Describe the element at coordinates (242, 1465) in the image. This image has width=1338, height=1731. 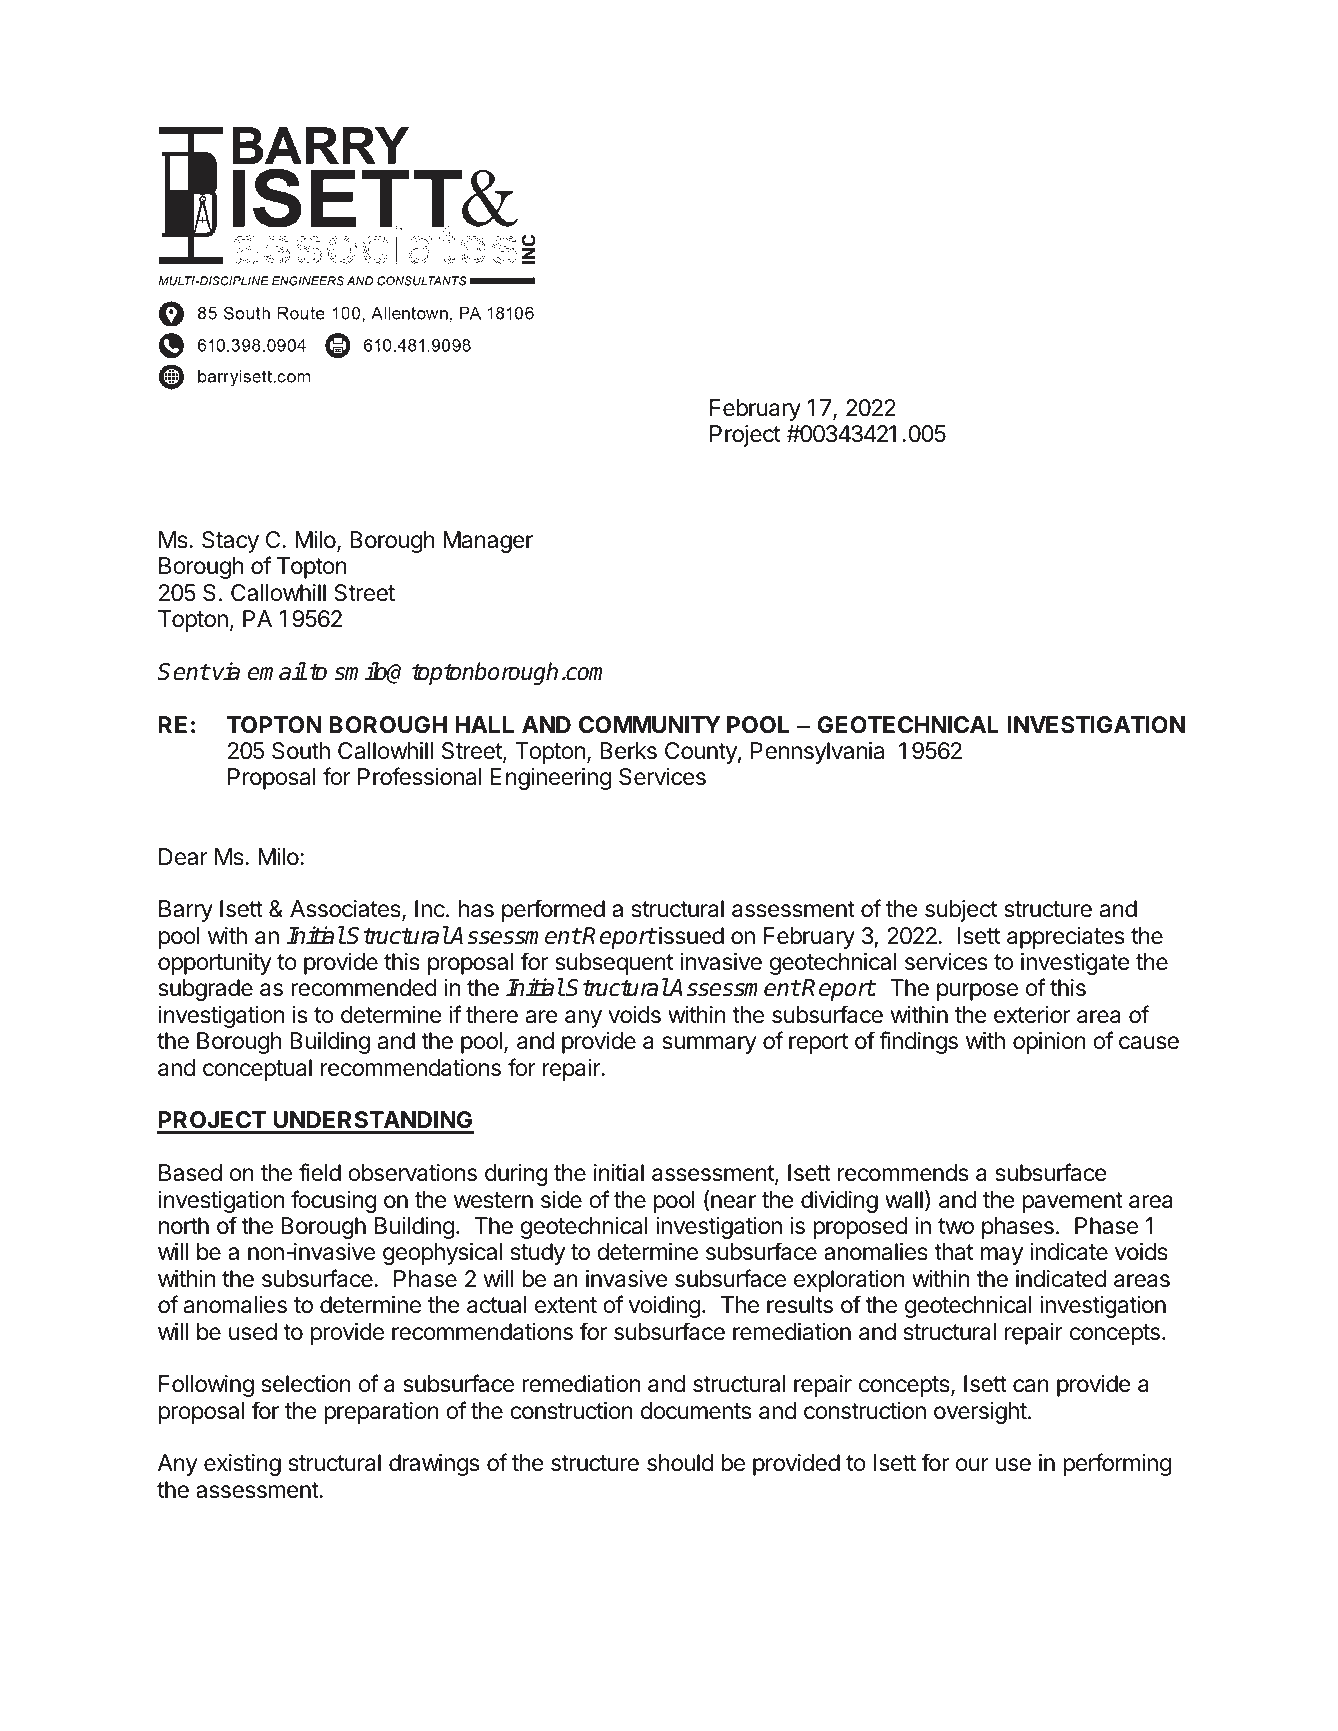
I see `existing` at that location.
